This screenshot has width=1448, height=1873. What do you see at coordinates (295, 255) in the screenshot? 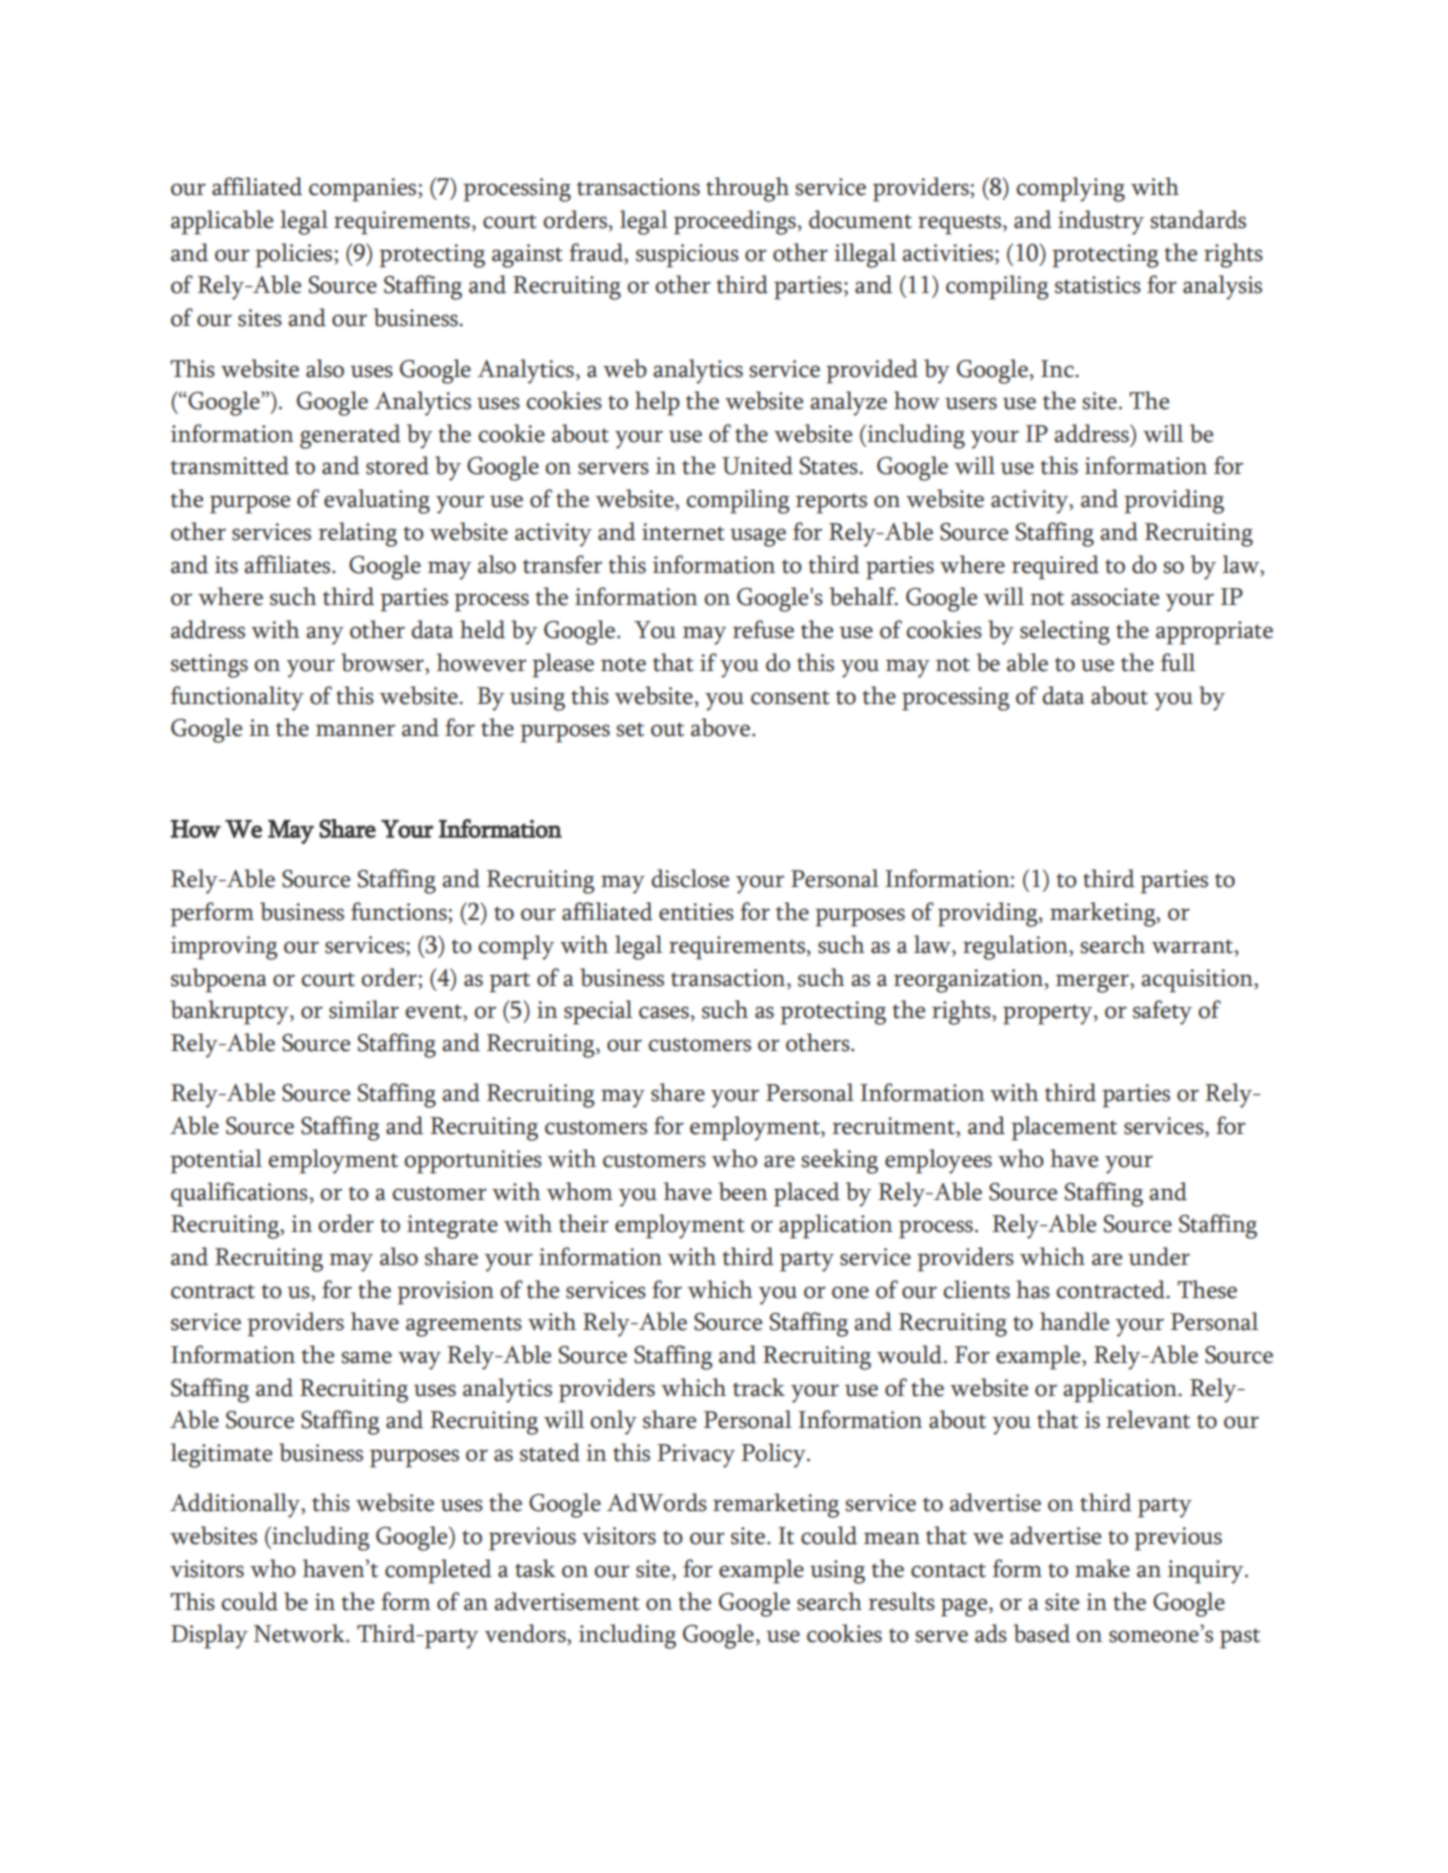
I see `policies` at bounding box center [295, 255].
